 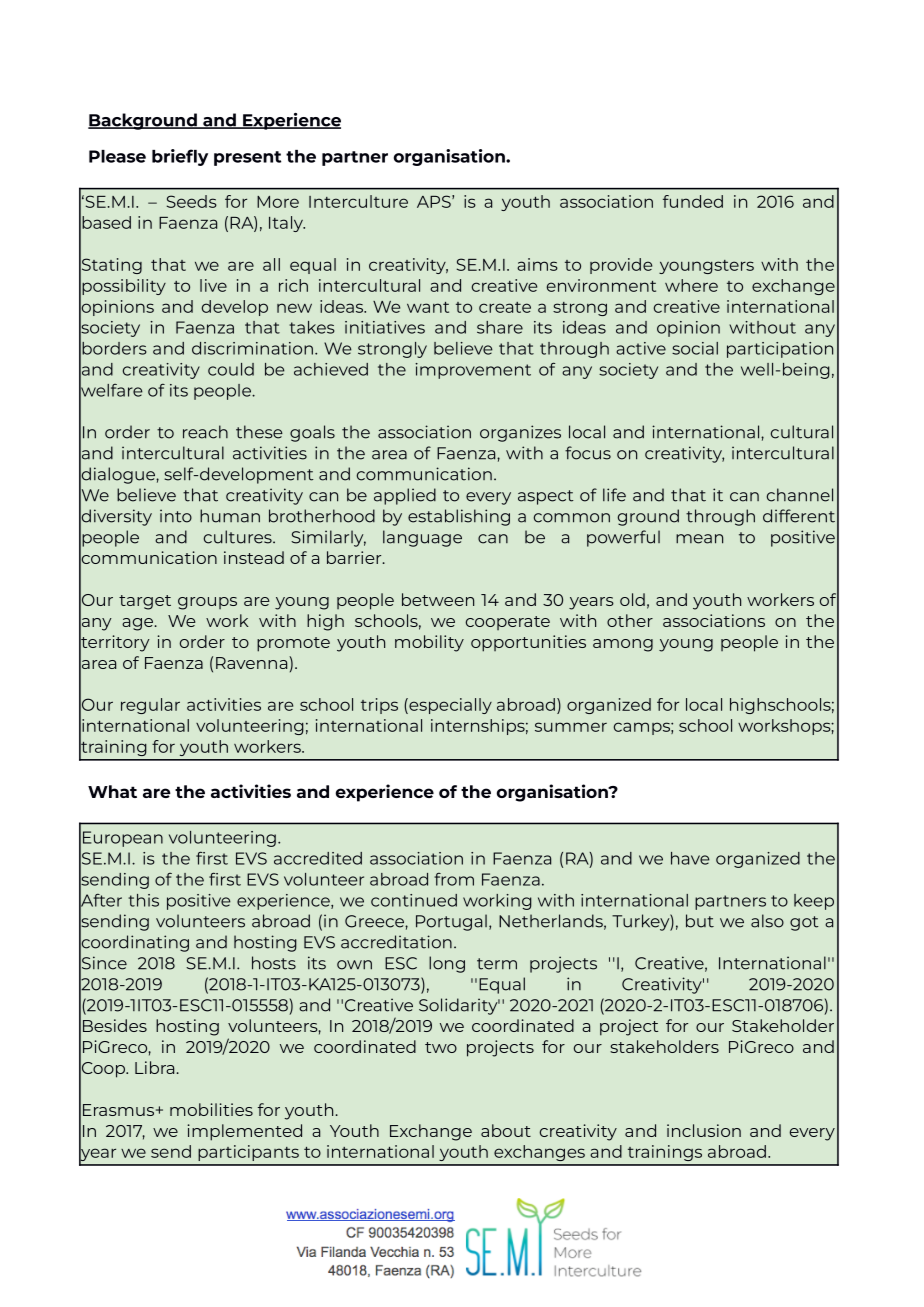 What do you see at coordinates (154, 1067) in the image?
I see `Libra` at bounding box center [154, 1067].
